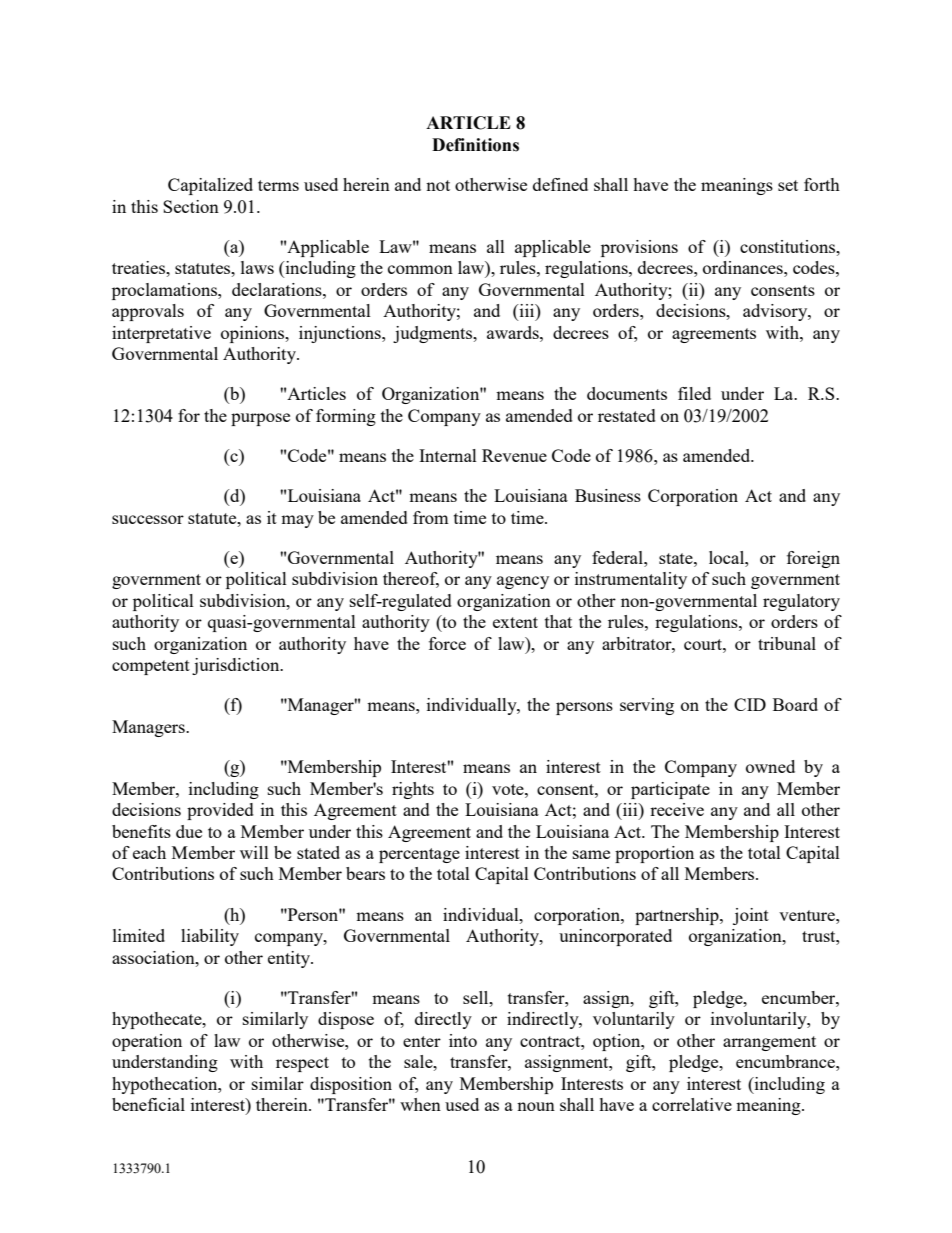  Describe the element at coordinates (694, 393) in the screenshot. I see `filed` at that location.
